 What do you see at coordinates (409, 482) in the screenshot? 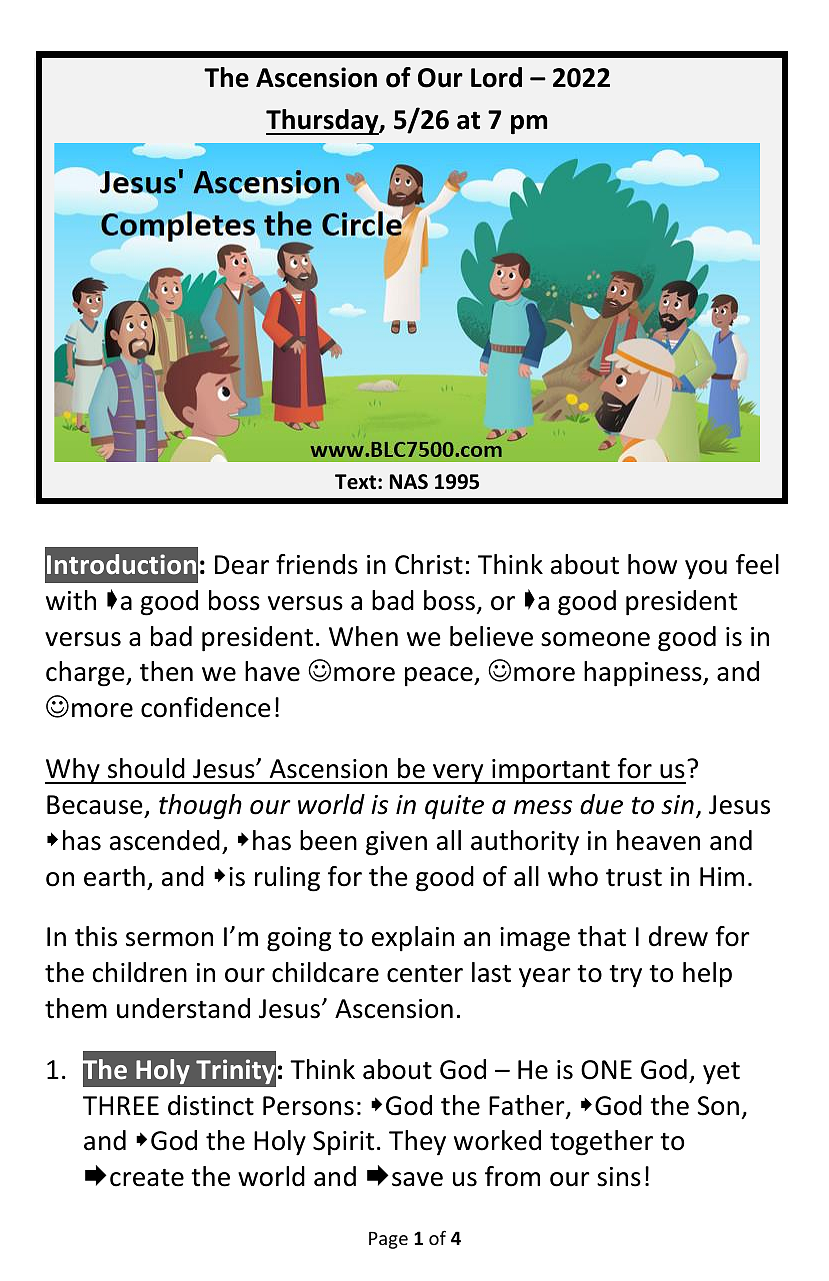
I see `NAS` at bounding box center [409, 482].
